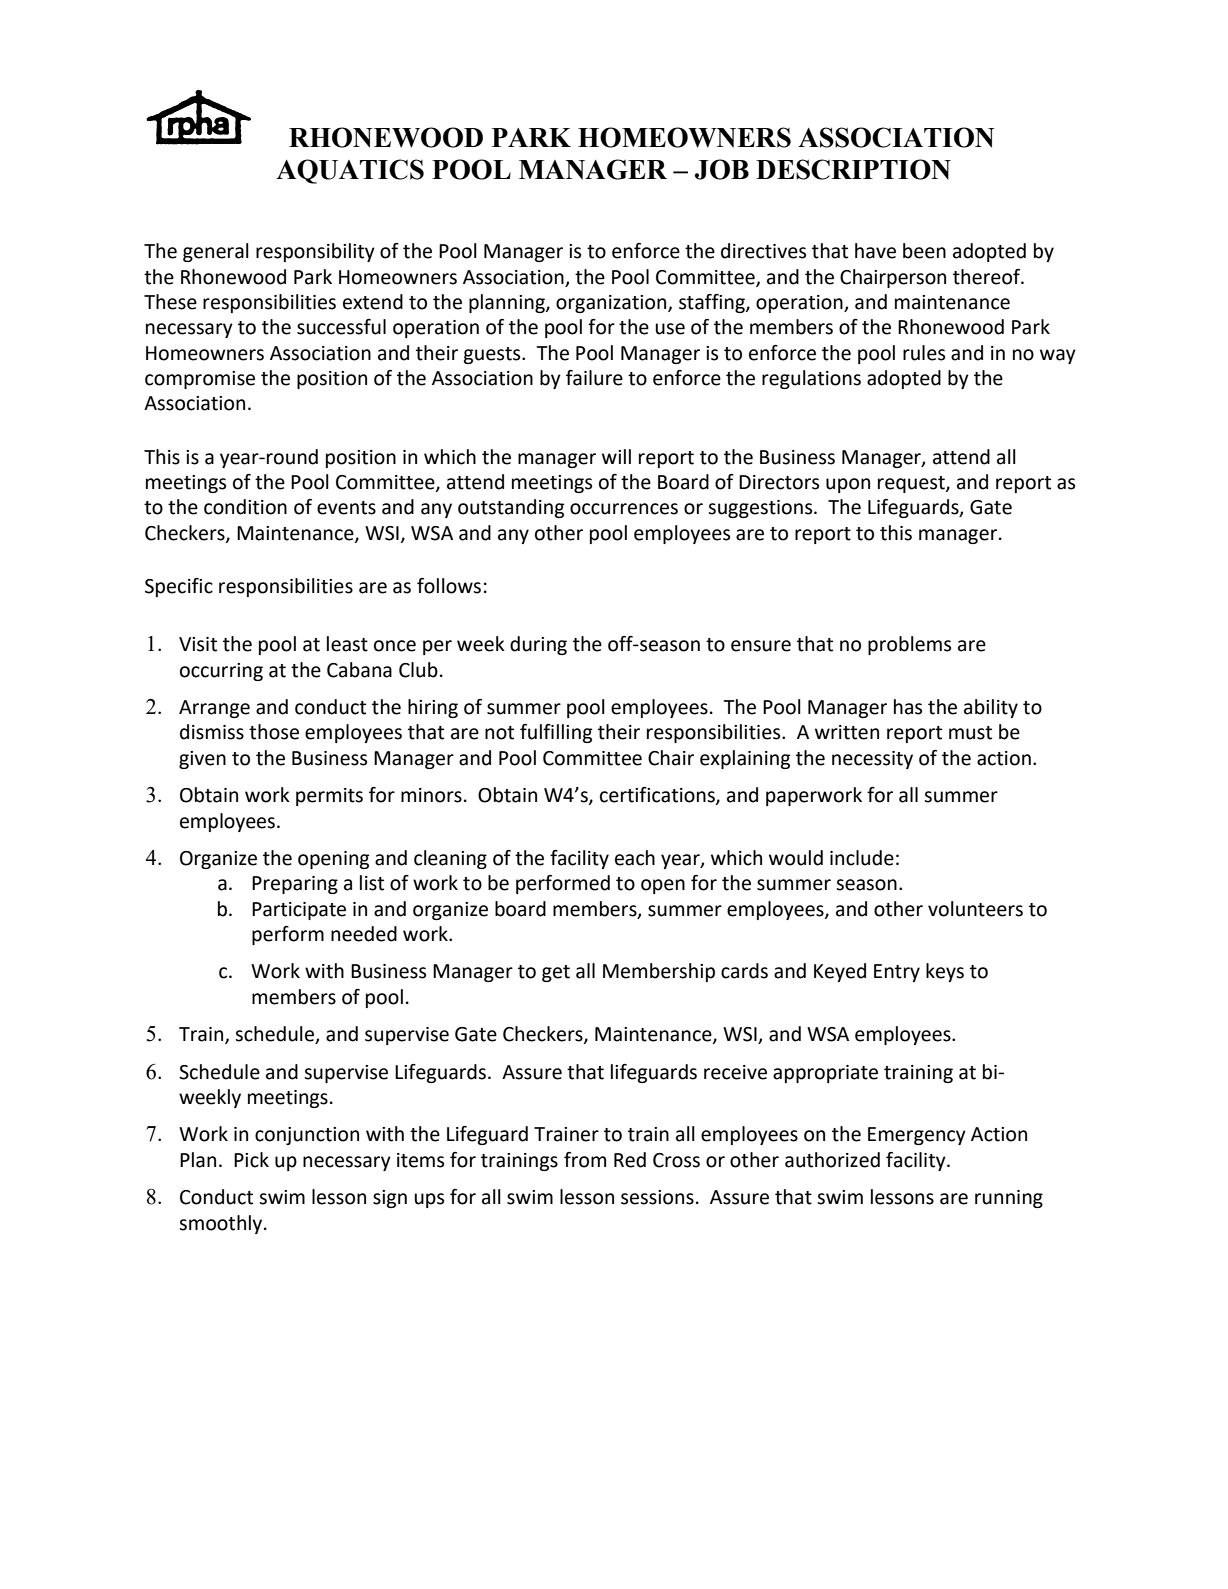 The image size is (1228, 1589). What do you see at coordinates (975, 909) in the screenshot?
I see `volunteers` at bounding box center [975, 909].
